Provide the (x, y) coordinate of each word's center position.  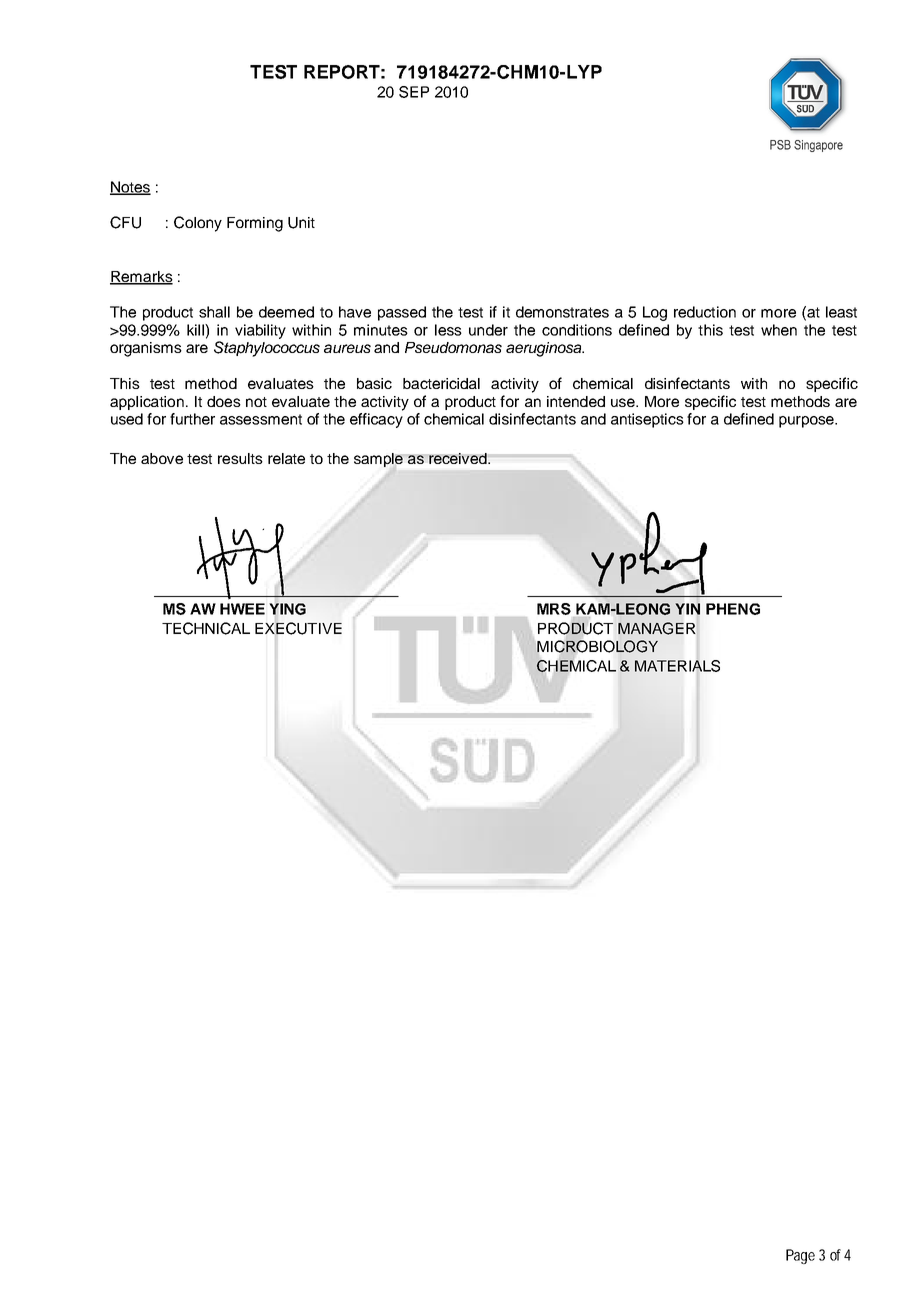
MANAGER (656, 628)
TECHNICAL (206, 628)
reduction (705, 312)
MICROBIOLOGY (597, 646)
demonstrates (562, 312)
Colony (198, 224)
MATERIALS (677, 666)
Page (800, 1256)
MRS (554, 609)
